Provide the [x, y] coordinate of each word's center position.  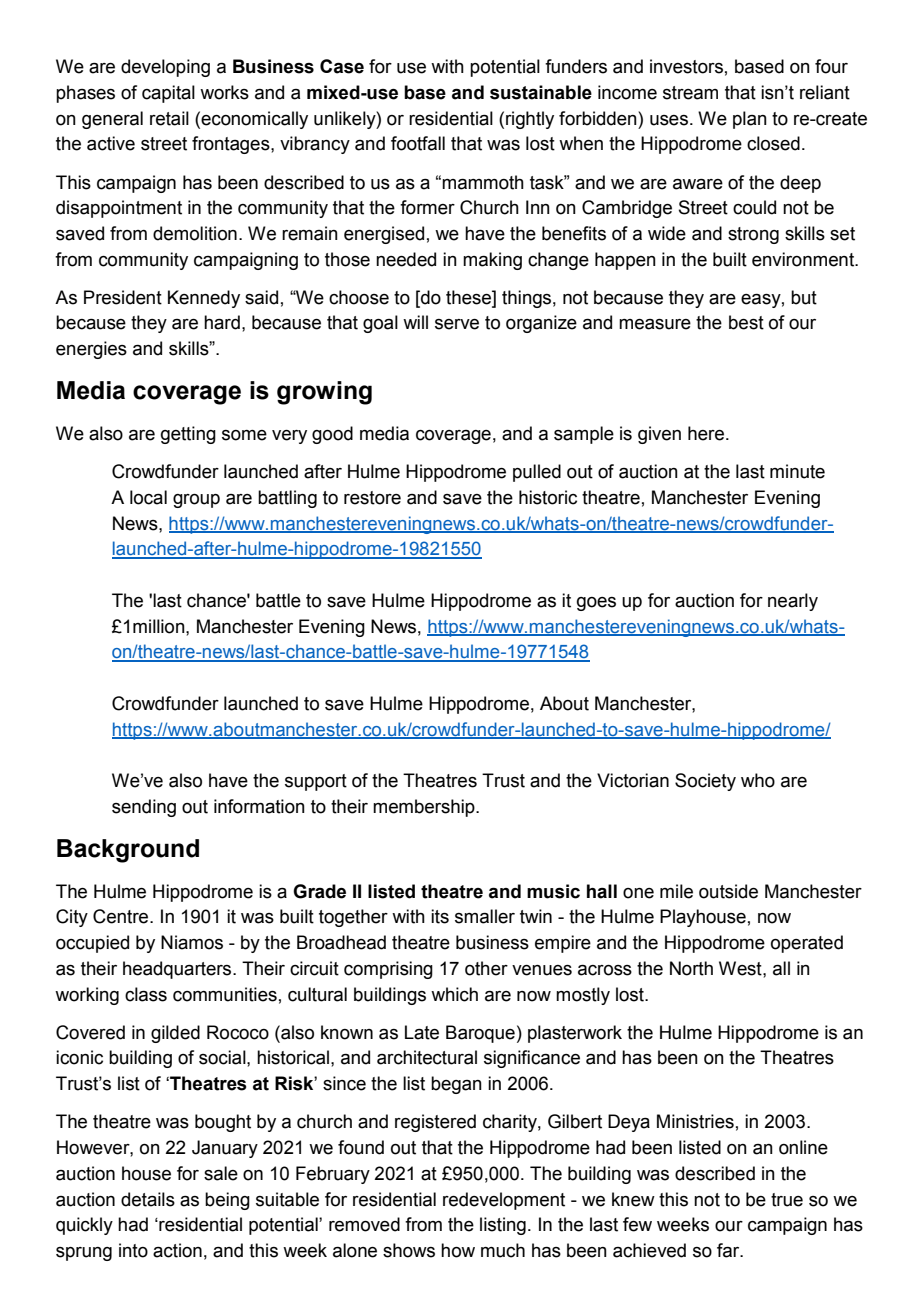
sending [144, 808]
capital [168, 94]
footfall [418, 143]
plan [750, 120]
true [787, 1200]
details [148, 1199]
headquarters [178, 970]
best [746, 322]
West [741, 968]
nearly [793, 602]
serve [457, 324]
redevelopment [504, 1201]
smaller [485, 916]
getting [188, 435]
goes [596, 604]
